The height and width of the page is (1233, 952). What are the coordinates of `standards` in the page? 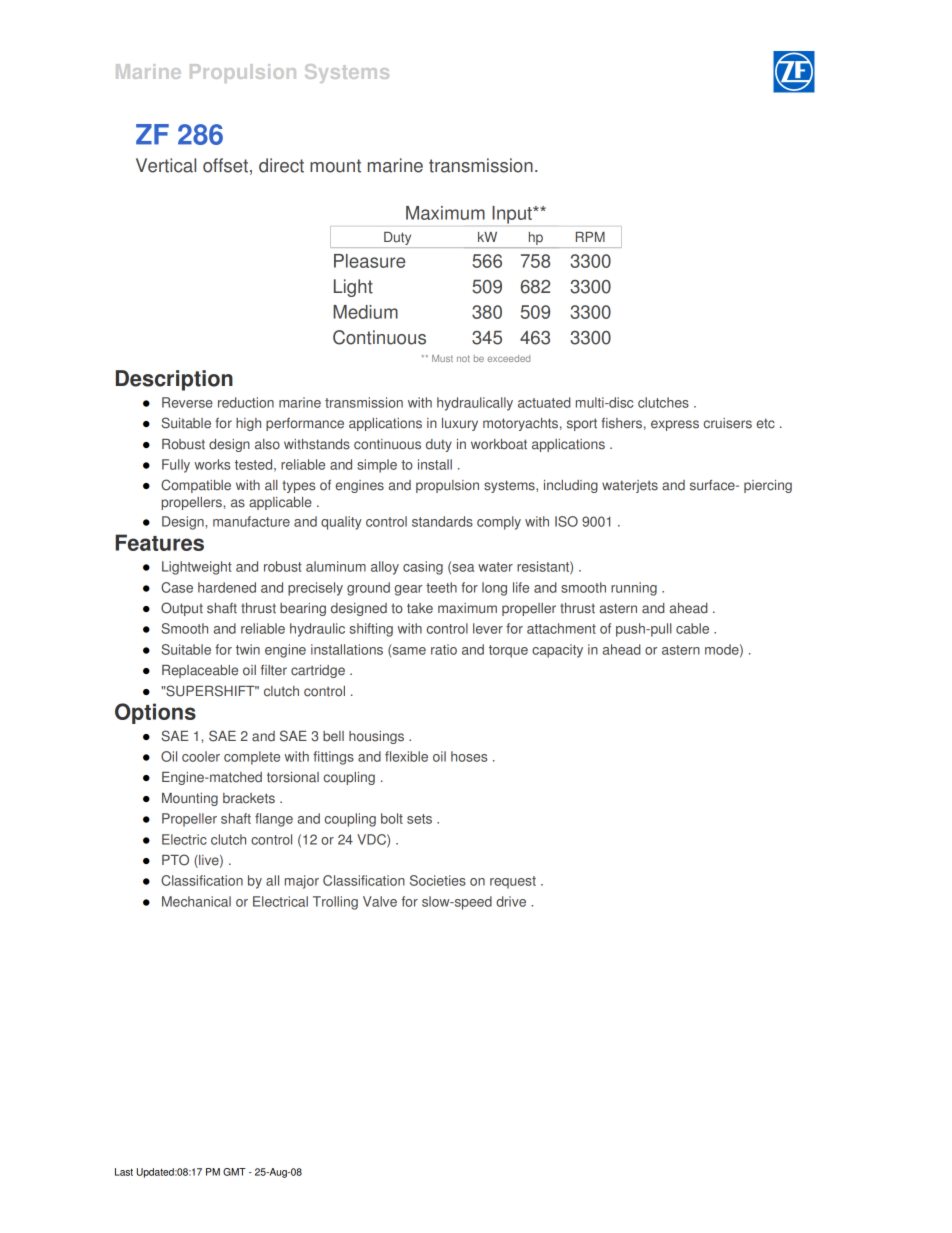 It's located at (442, 521).
